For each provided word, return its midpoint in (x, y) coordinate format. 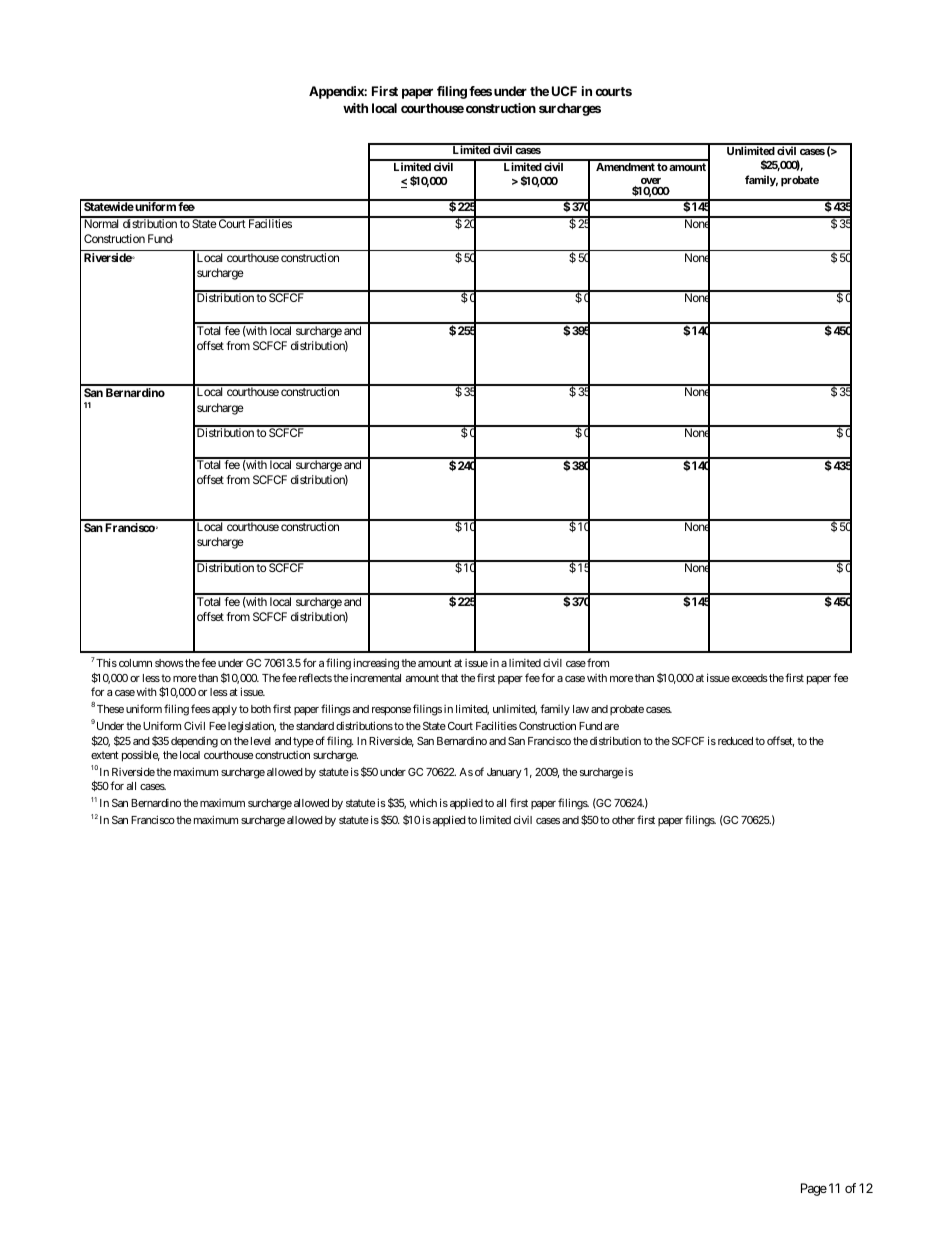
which (423, 802)
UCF (564, 91)
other (623, 820)
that (449, 678)
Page (814, 1189)
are (611, 727)
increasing (376, 664)
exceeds (748, 678)
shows (169, 663)
